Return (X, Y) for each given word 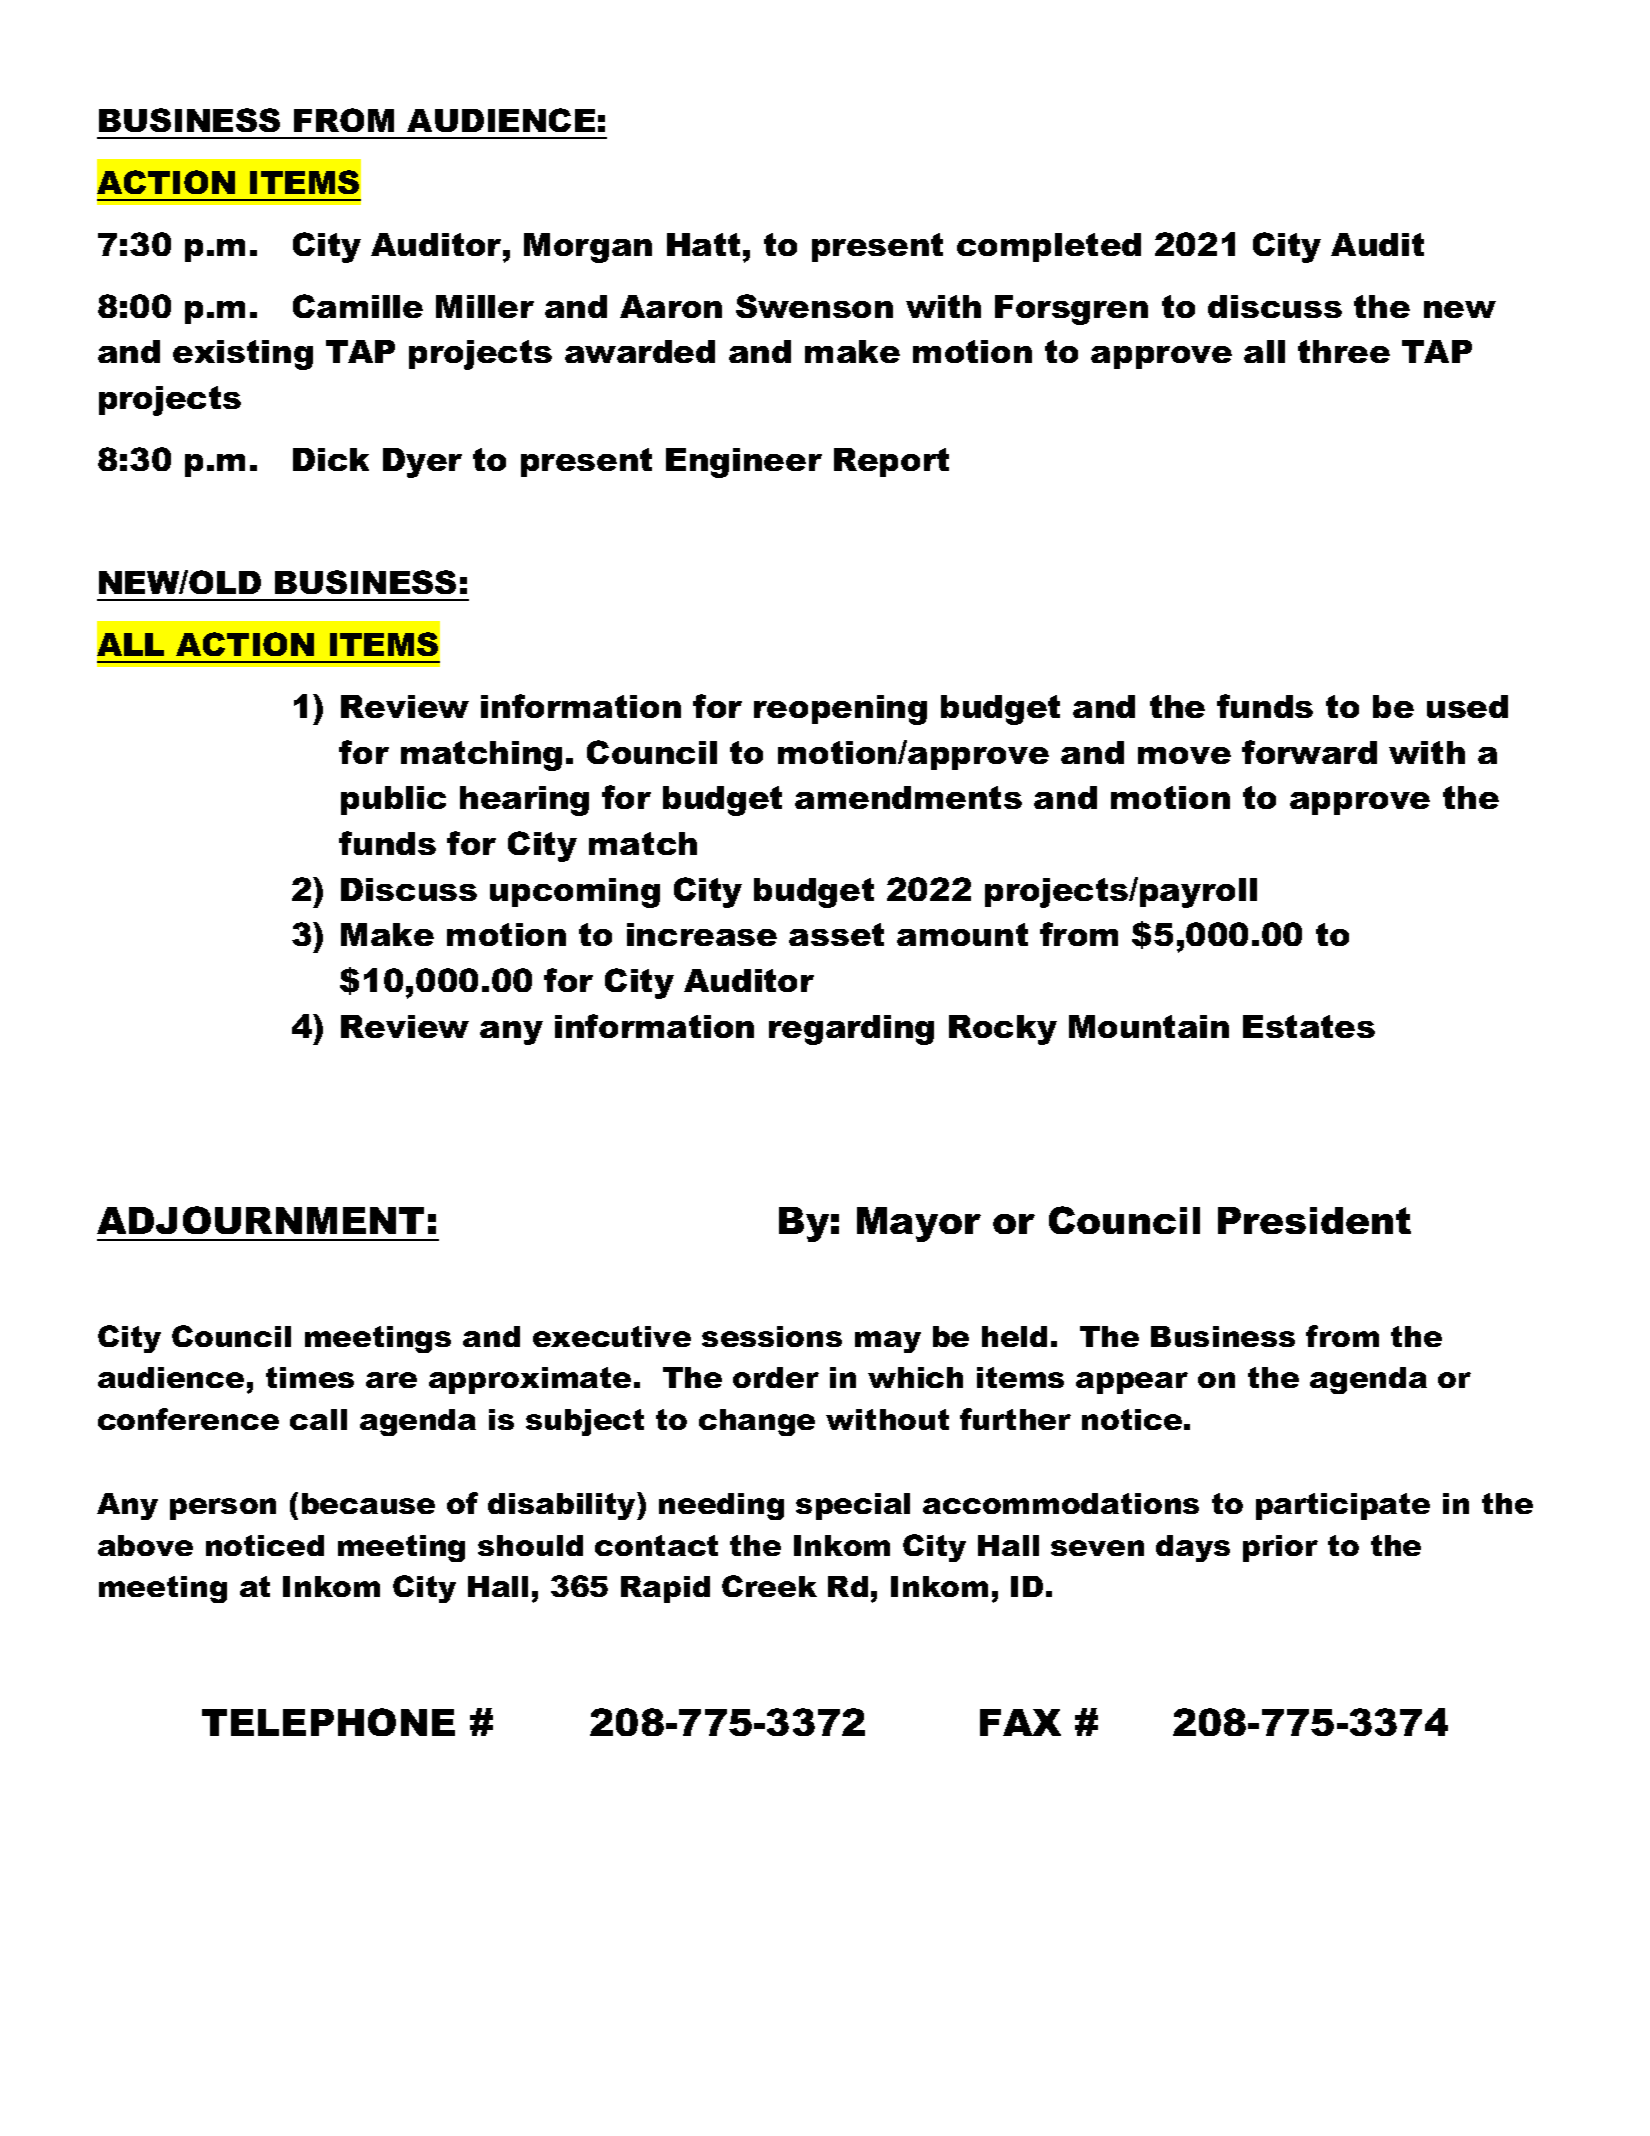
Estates (1309, 1026)
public (393, 800)
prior (1280, 1548)
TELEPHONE (328, 1722)
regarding (851, 1030)
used (1467, 706)
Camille (358, 306)
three (1344, 351)
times (310, 1377)
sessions (772, 1336)
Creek (769, 1586)
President (1314, 1220)
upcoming (575, 893)
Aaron (671, 306)
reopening (840, 710)
